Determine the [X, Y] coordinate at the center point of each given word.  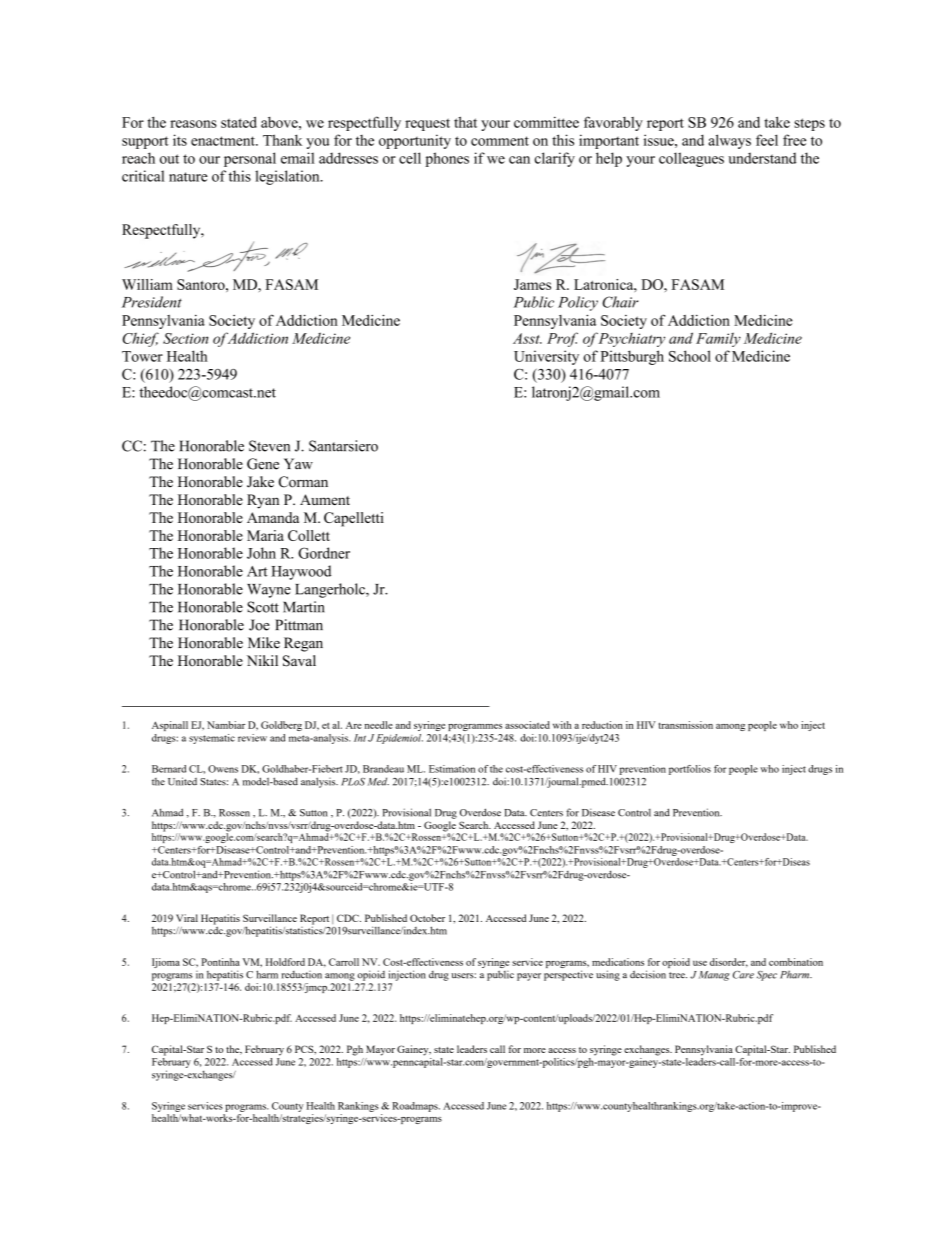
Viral [187, 918]
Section [185, 338]
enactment [224, 141]
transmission [686, 725]
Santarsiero [343, 446]
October [427, 918]
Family [718, 339]
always [729, 141]
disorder [729, 962]
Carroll [344, 962]
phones [447, 159]
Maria [265, 535]
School [690, 356]
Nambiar [226, 725]
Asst [527, 338]
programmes [475, 727]
